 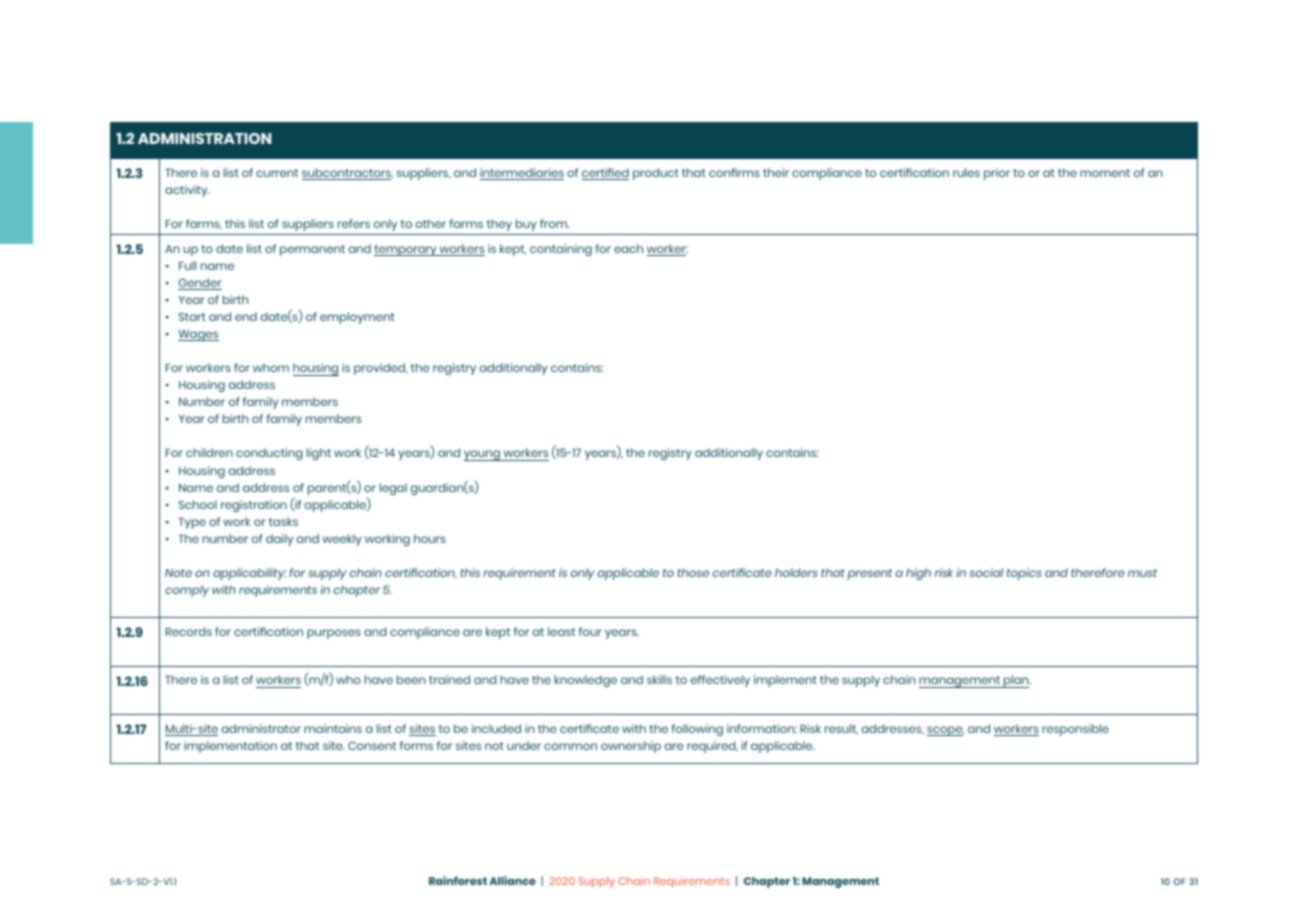 What do you see at coordinates (277, 173) in the screenshot?
I see `current` at bounding box center [277, 173].
